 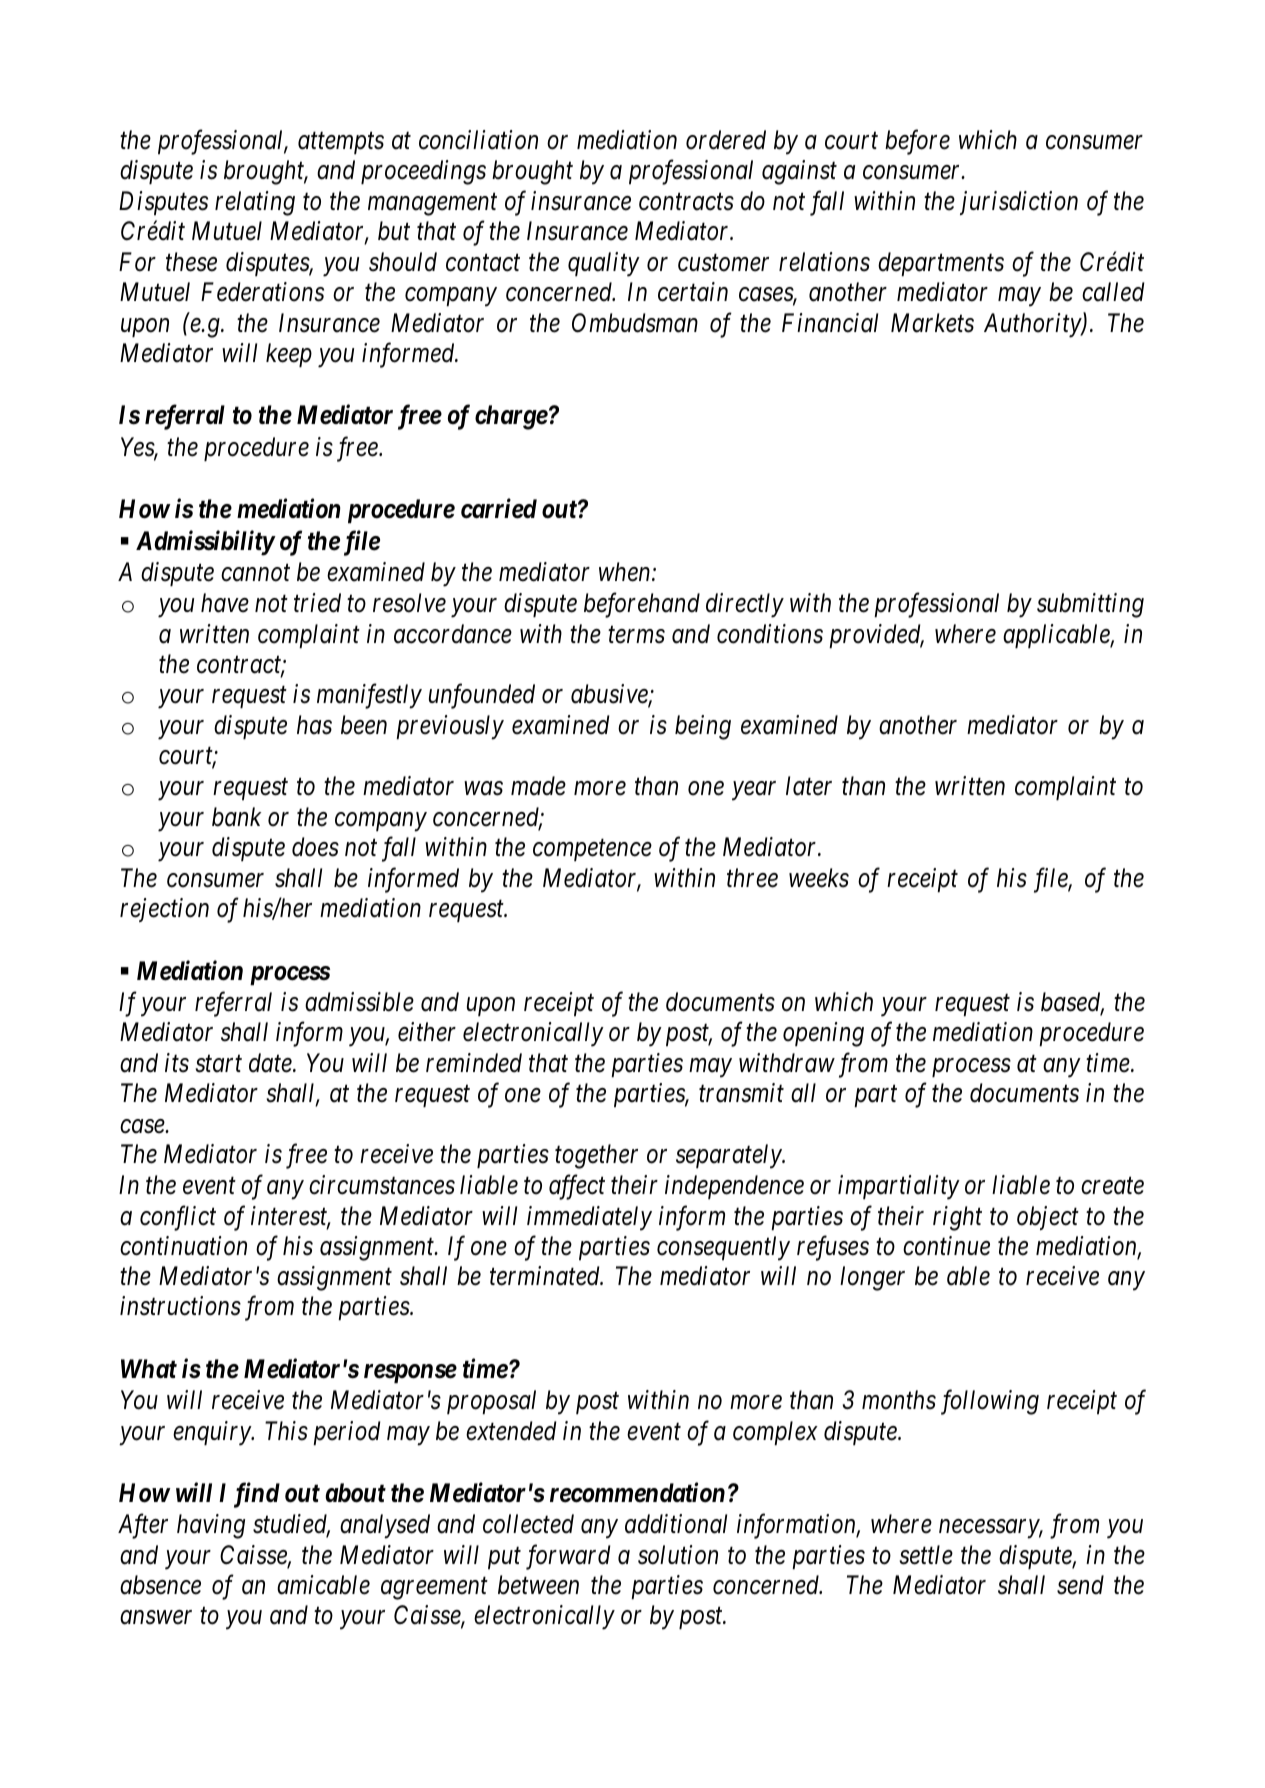 I want to click on submitting, so click(x=1090, y=605).
